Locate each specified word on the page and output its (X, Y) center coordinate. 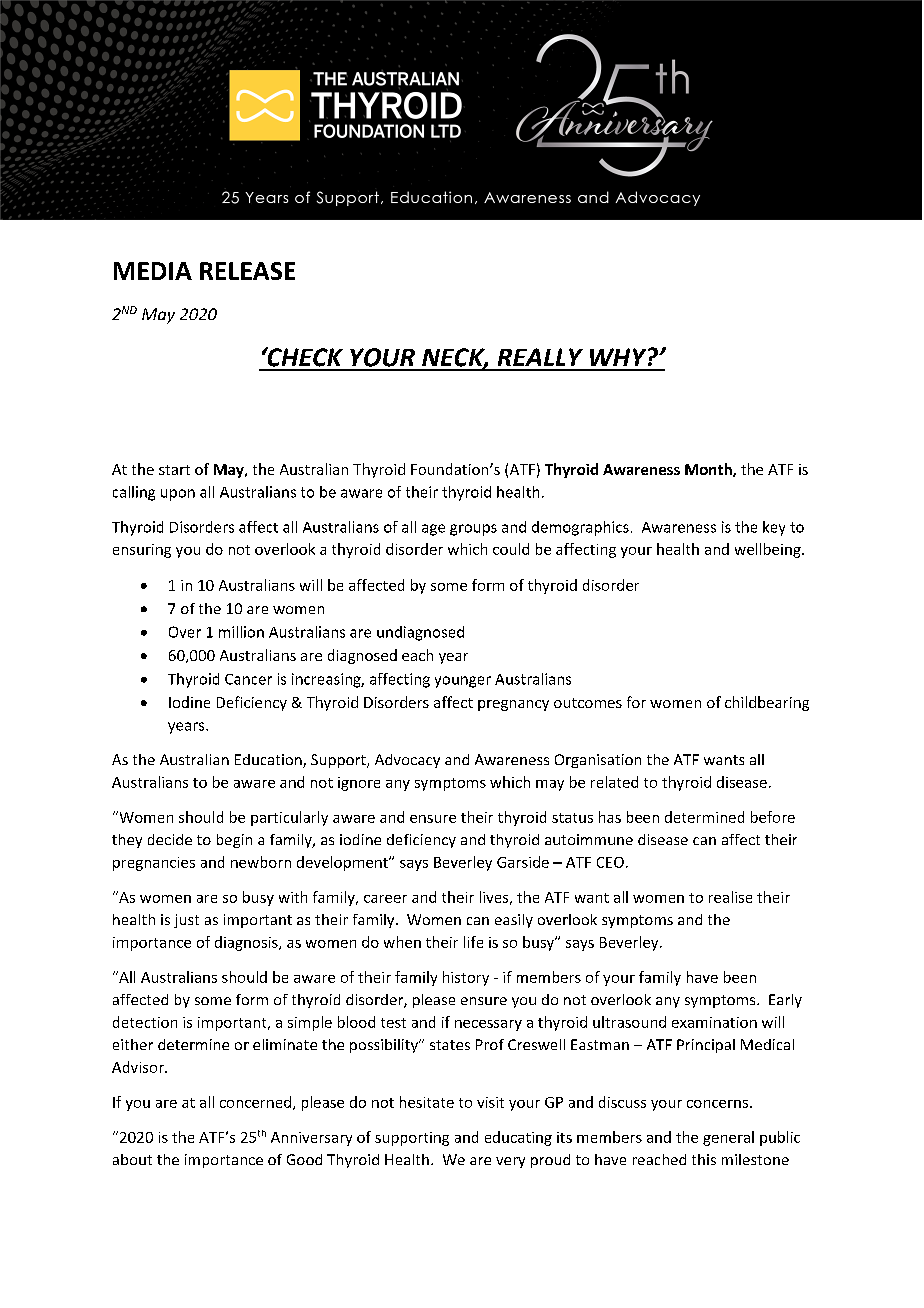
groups (473, 530)
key (774, 528)
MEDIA (153, 271)
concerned (255, 1102)
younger (463, 682)
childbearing (767, 703)
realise (730, 897)
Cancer (248, 679)
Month (709, 470)
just (186, 921)
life (473, 942)
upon (178, 495)
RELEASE (247, 271)
